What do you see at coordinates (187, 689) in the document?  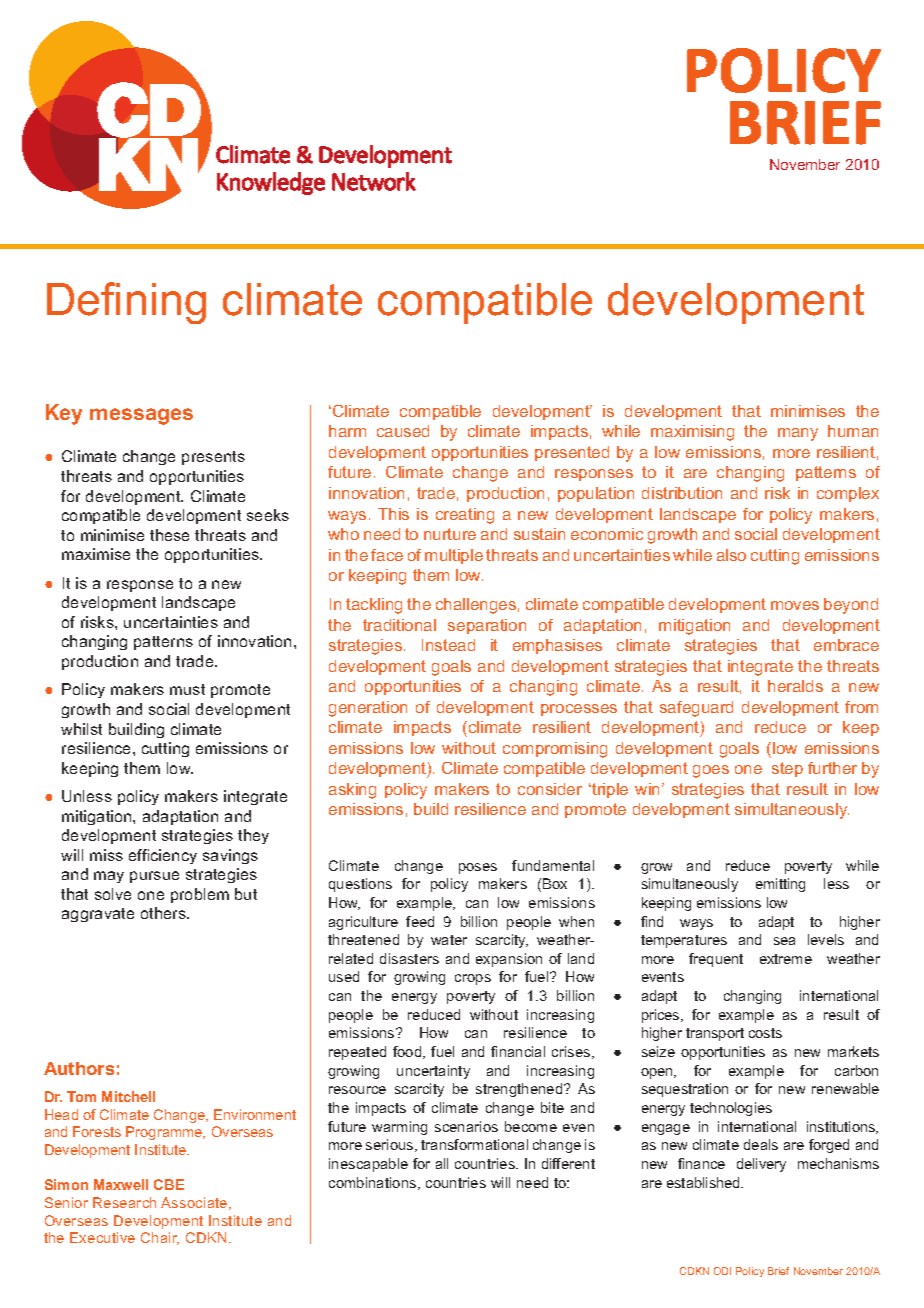 I see `must` at bounding box center [187, 689].
